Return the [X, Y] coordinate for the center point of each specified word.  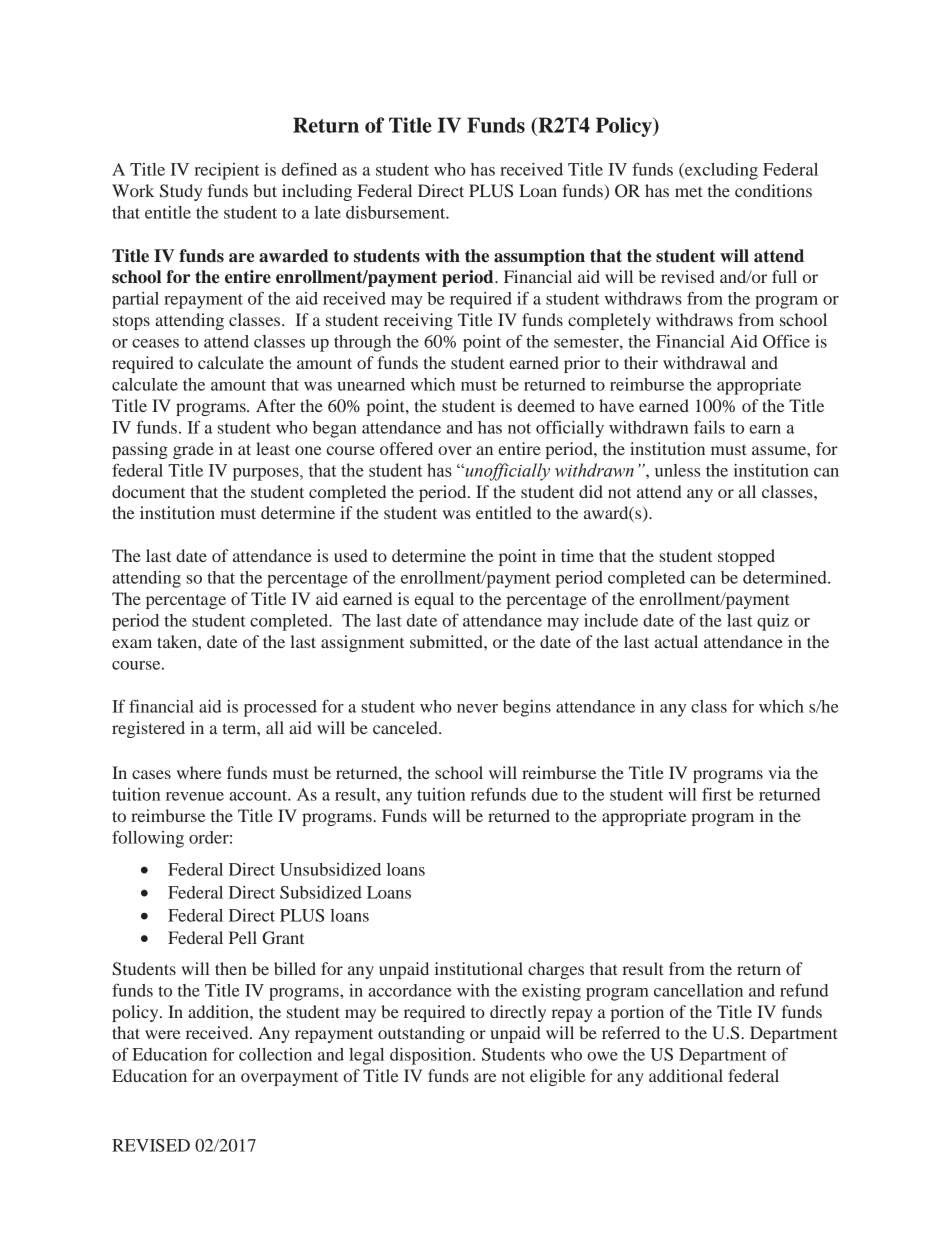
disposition [432, 1056]
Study [181, 192]
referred [631, 1032]
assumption [539, 257]
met [688, 191]
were [163, 1034]
